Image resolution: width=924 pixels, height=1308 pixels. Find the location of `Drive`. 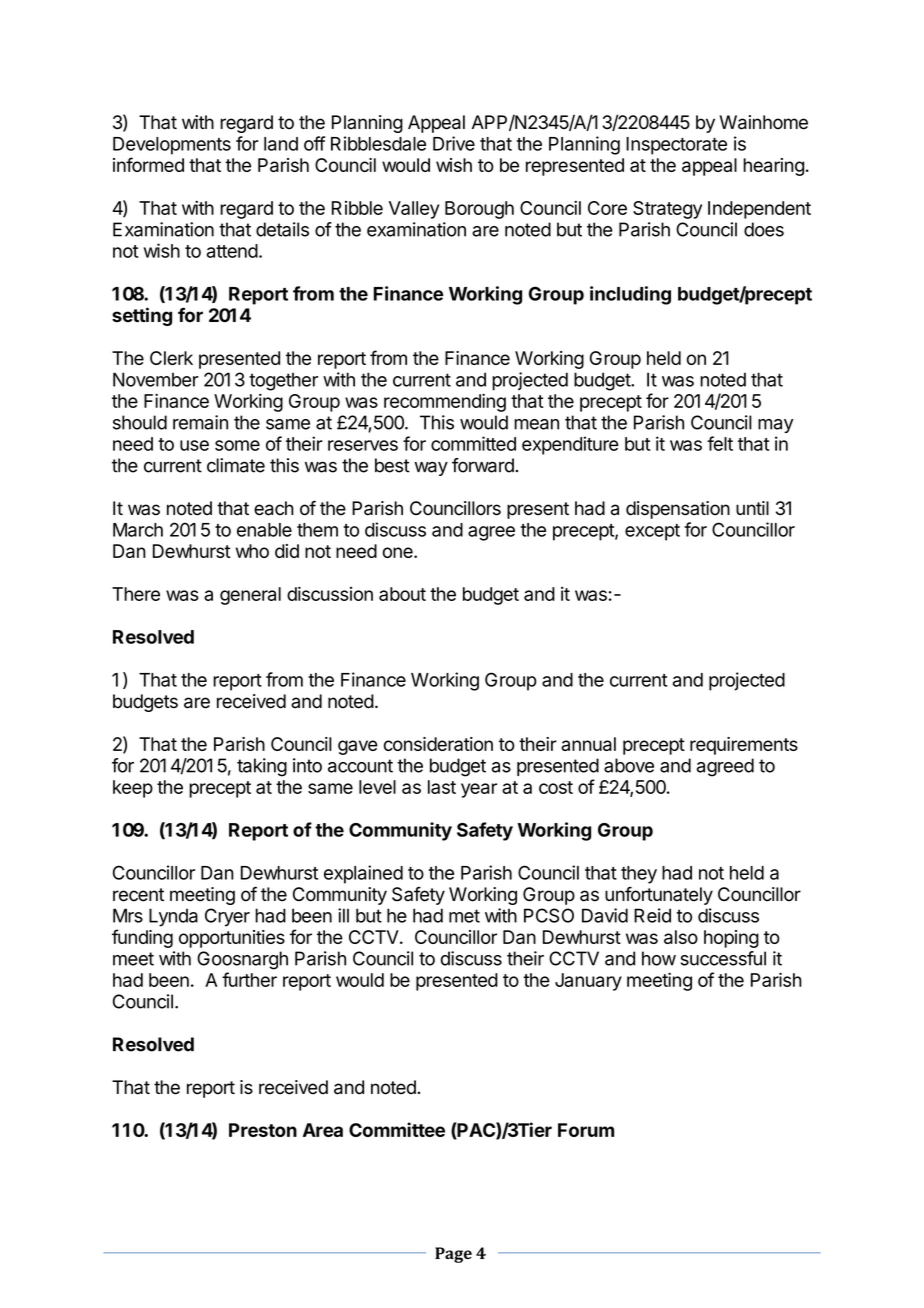

Drive is located at coordinates (454, 143).
